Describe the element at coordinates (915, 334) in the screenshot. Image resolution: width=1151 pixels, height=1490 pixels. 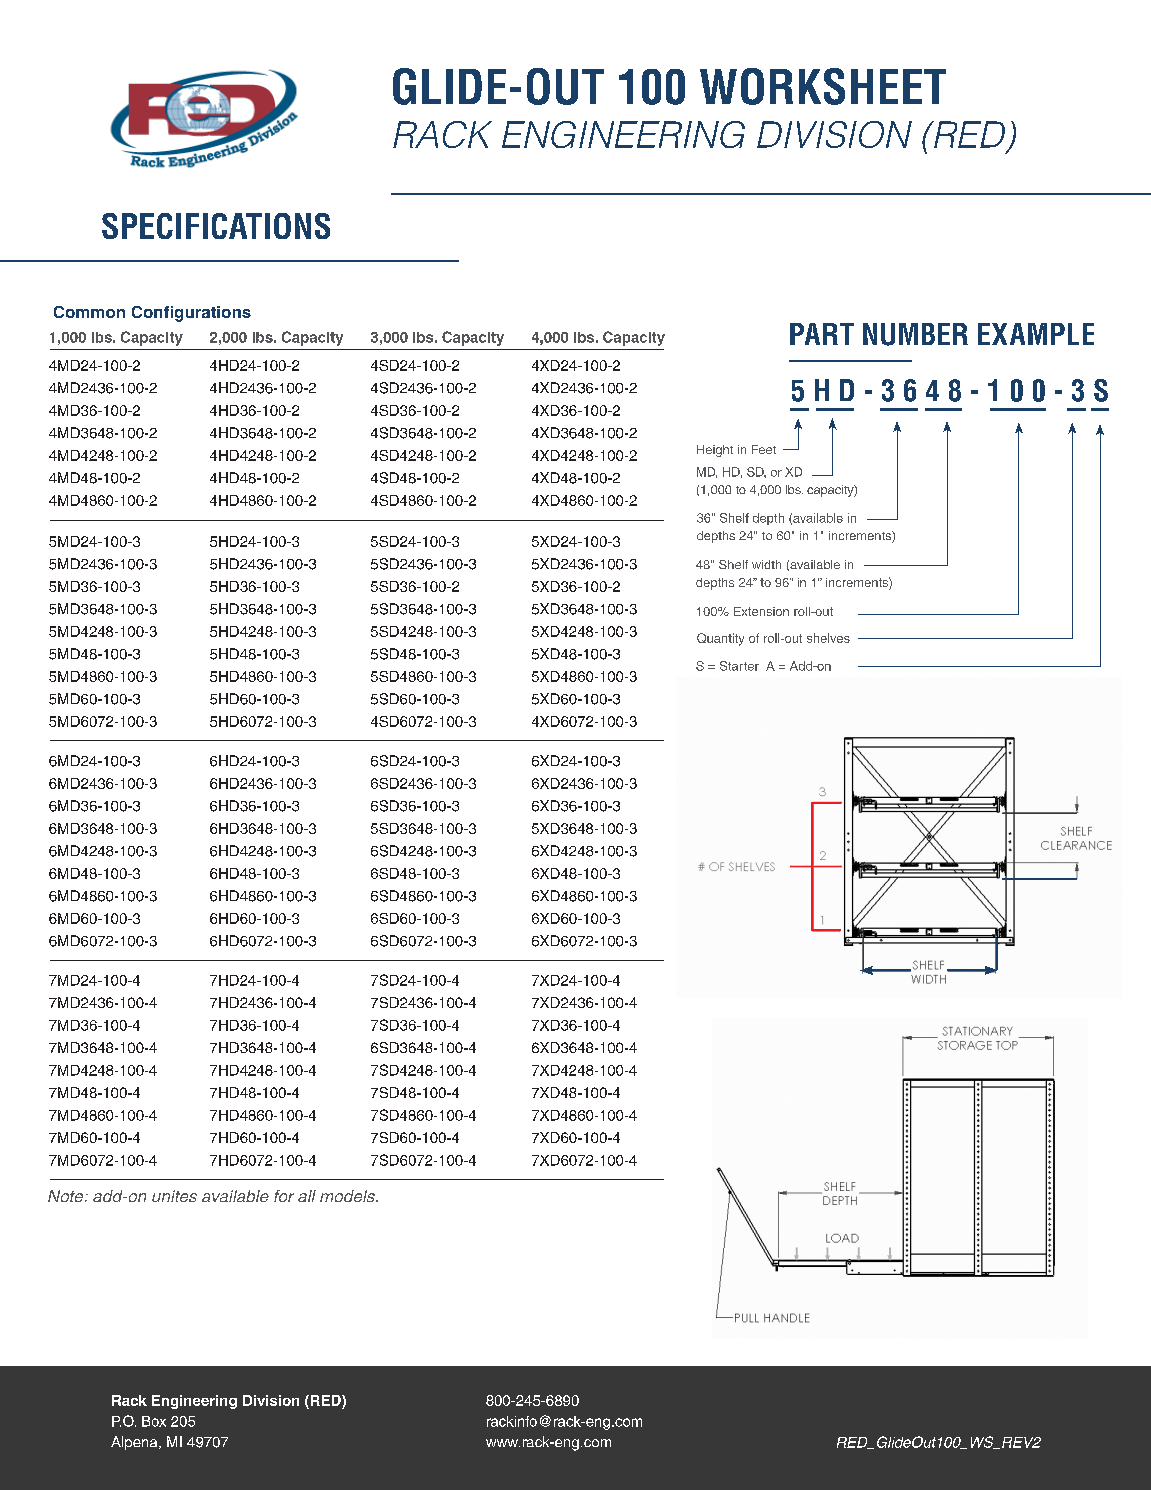
I see `NUMBER` at that location.
